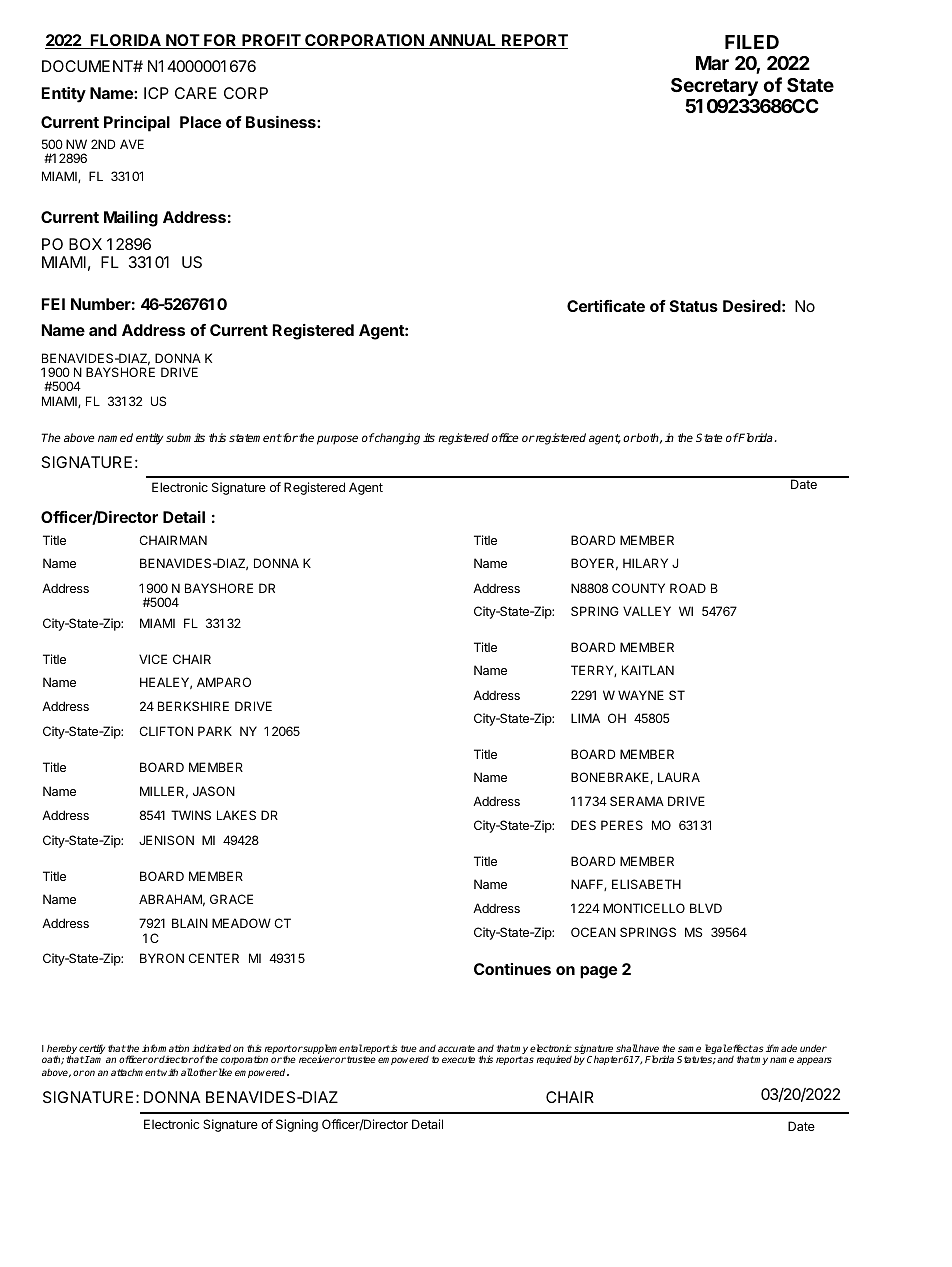 The image size is (952, 1267). I want to click on ICP, so click(156, 93).
